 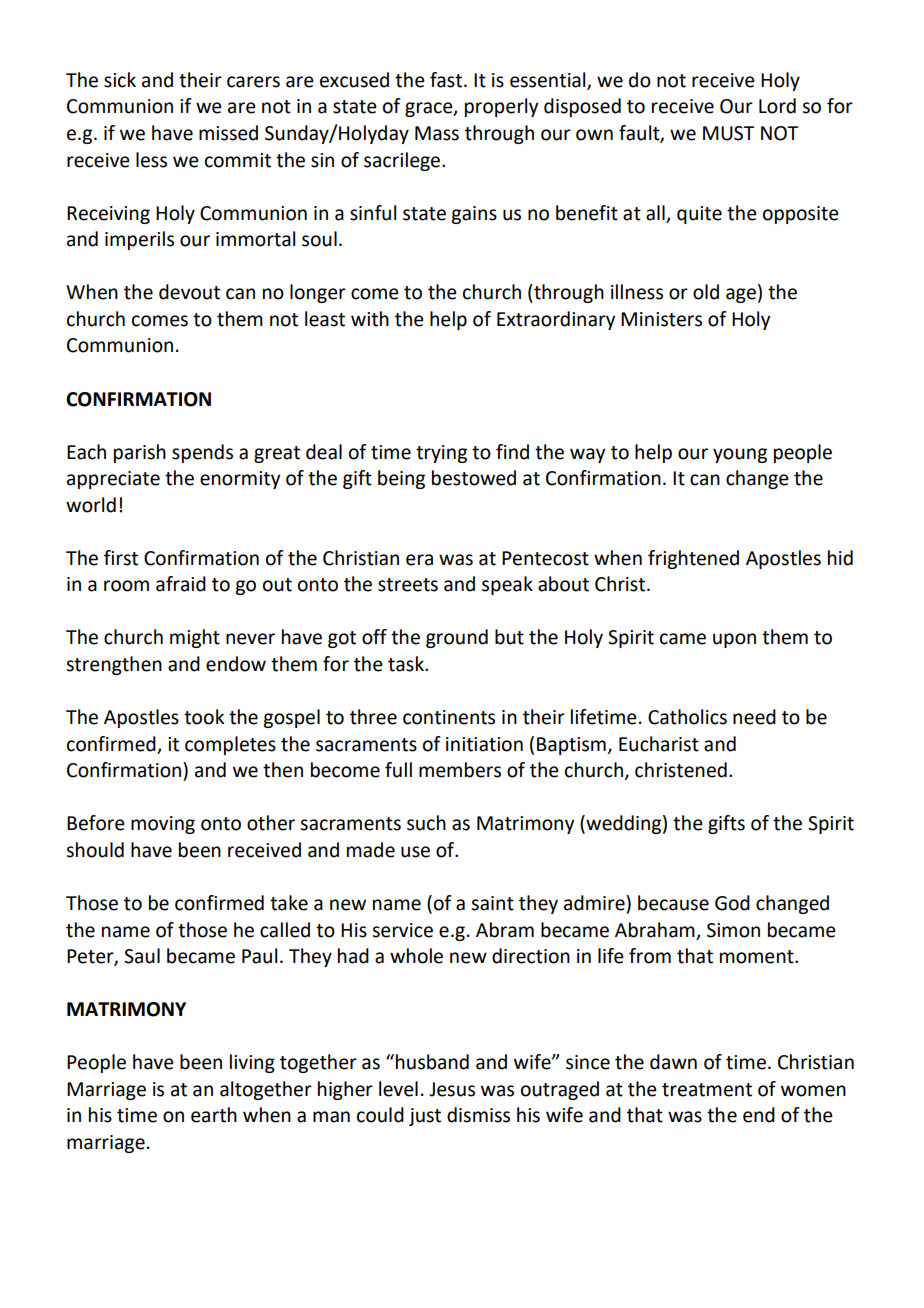 What do you see at coordinates (706, 292) in the screenshot?
I see `old` at bounding box center [706, 292].
